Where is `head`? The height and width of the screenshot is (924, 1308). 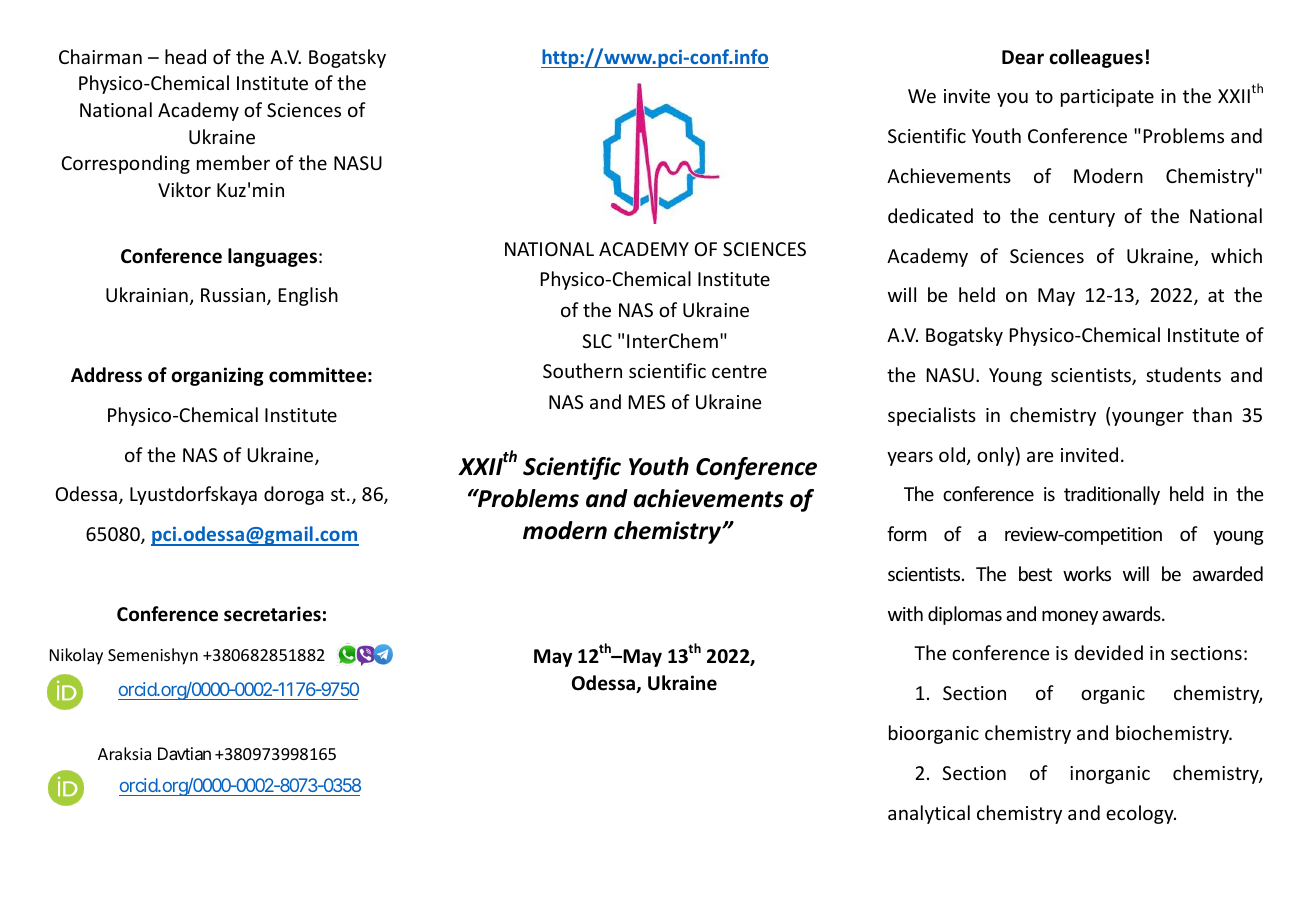 head is located at coordinates (185, 56).
